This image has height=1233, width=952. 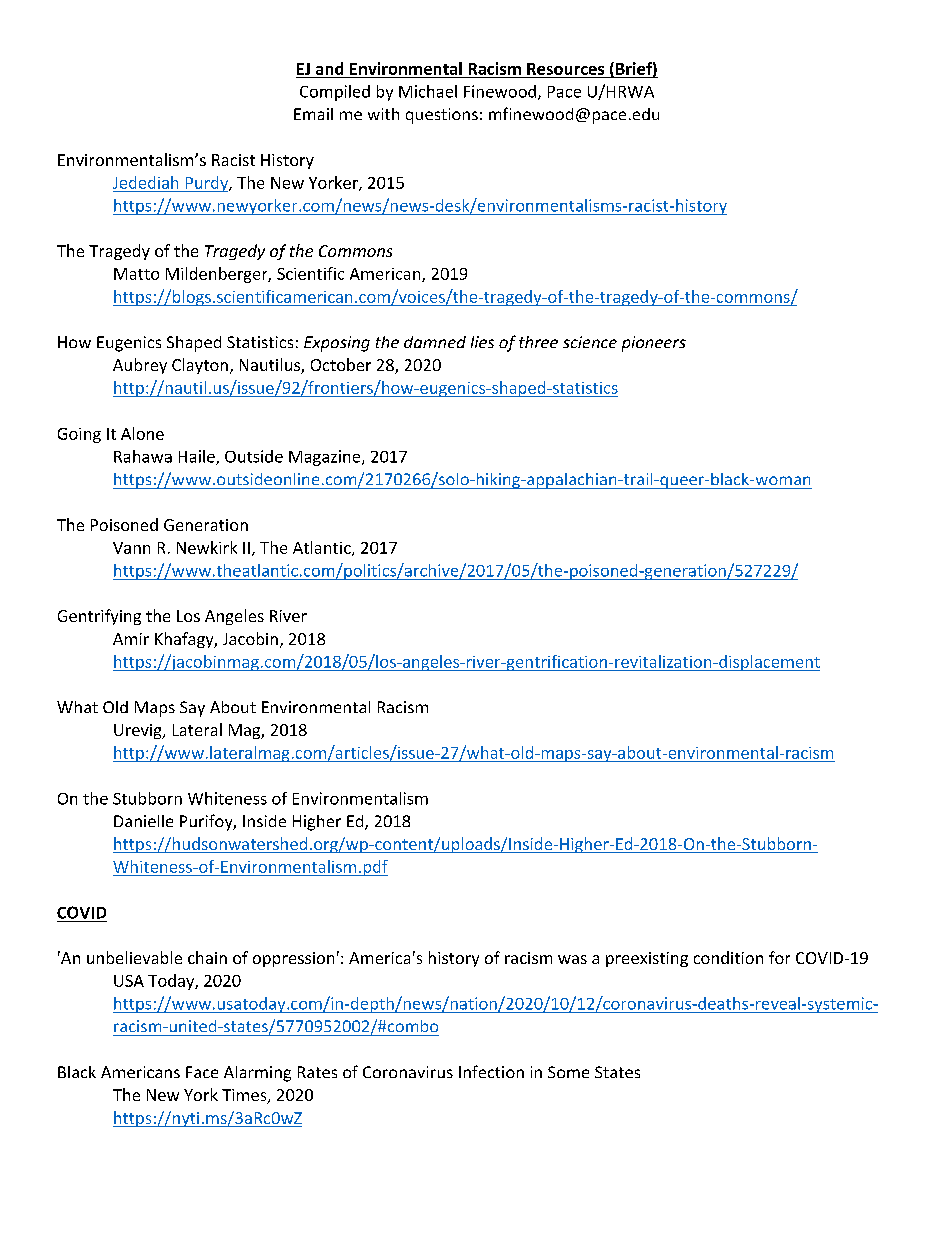 I want to click on Some, so click(x=568, y=1072).
